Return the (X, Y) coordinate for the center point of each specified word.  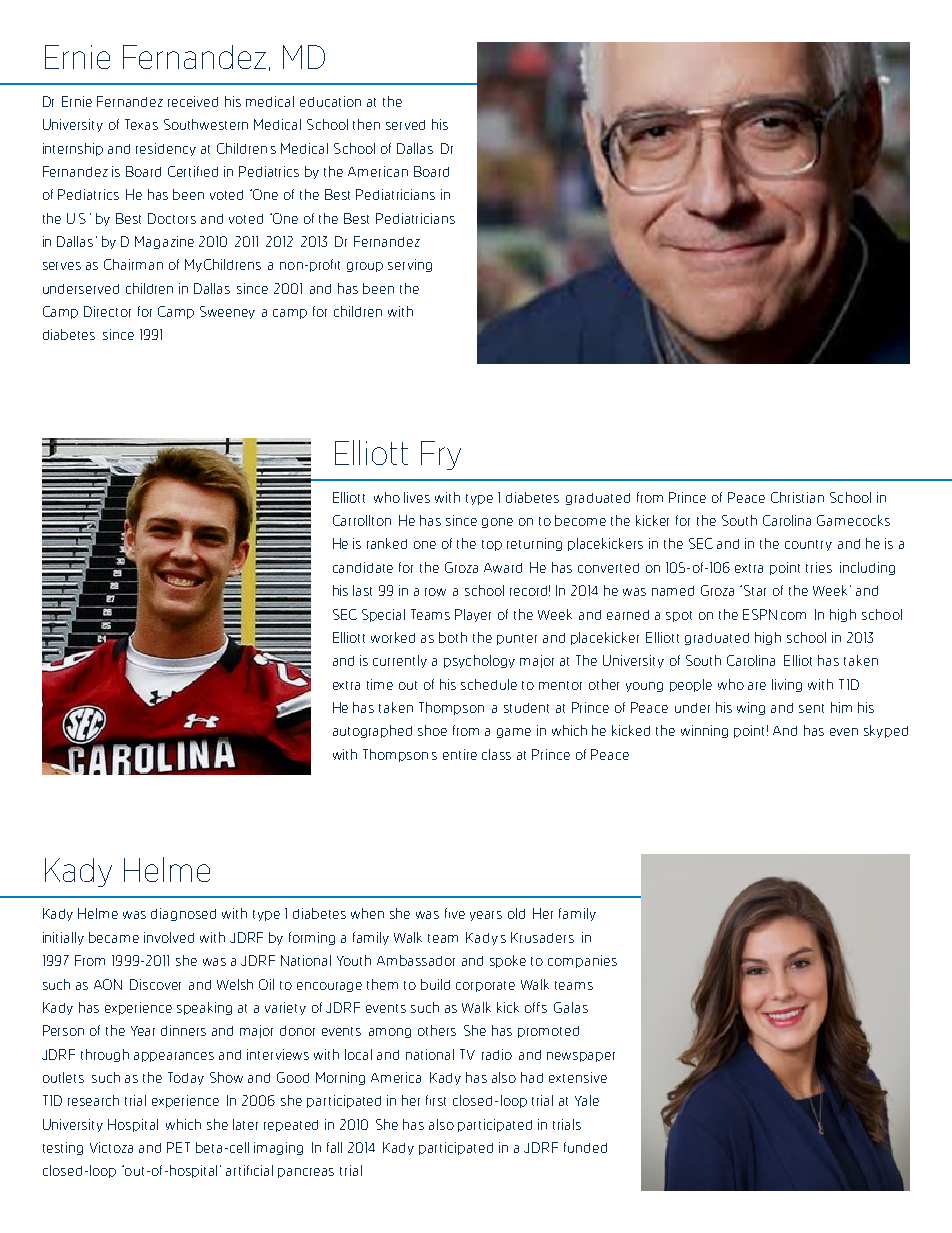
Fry (441, 455)
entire (460, 754)
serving (410, 265)
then (366, 124)
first (436, 1100)
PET (178, 1147)
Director (107, 311)
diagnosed (183, 914)
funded (585, 1147)
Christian (797, 497)
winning (704, 731)
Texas (141, 124)
